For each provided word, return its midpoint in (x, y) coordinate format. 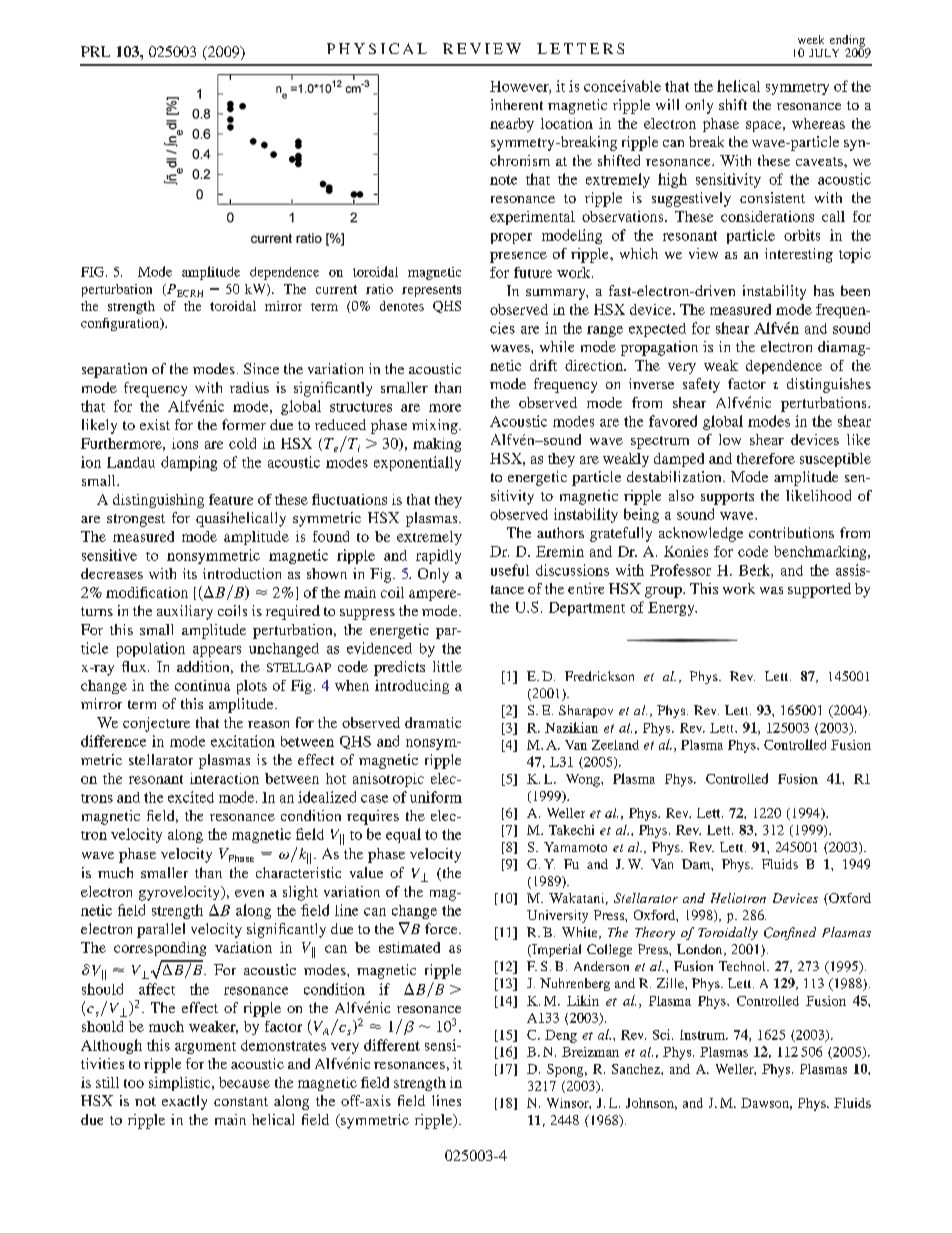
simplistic (181, 1084)
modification (147, 592)
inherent (517, 104)
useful (510, 570)
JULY (824, 53)
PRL (95, 51)
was (771, 590)
